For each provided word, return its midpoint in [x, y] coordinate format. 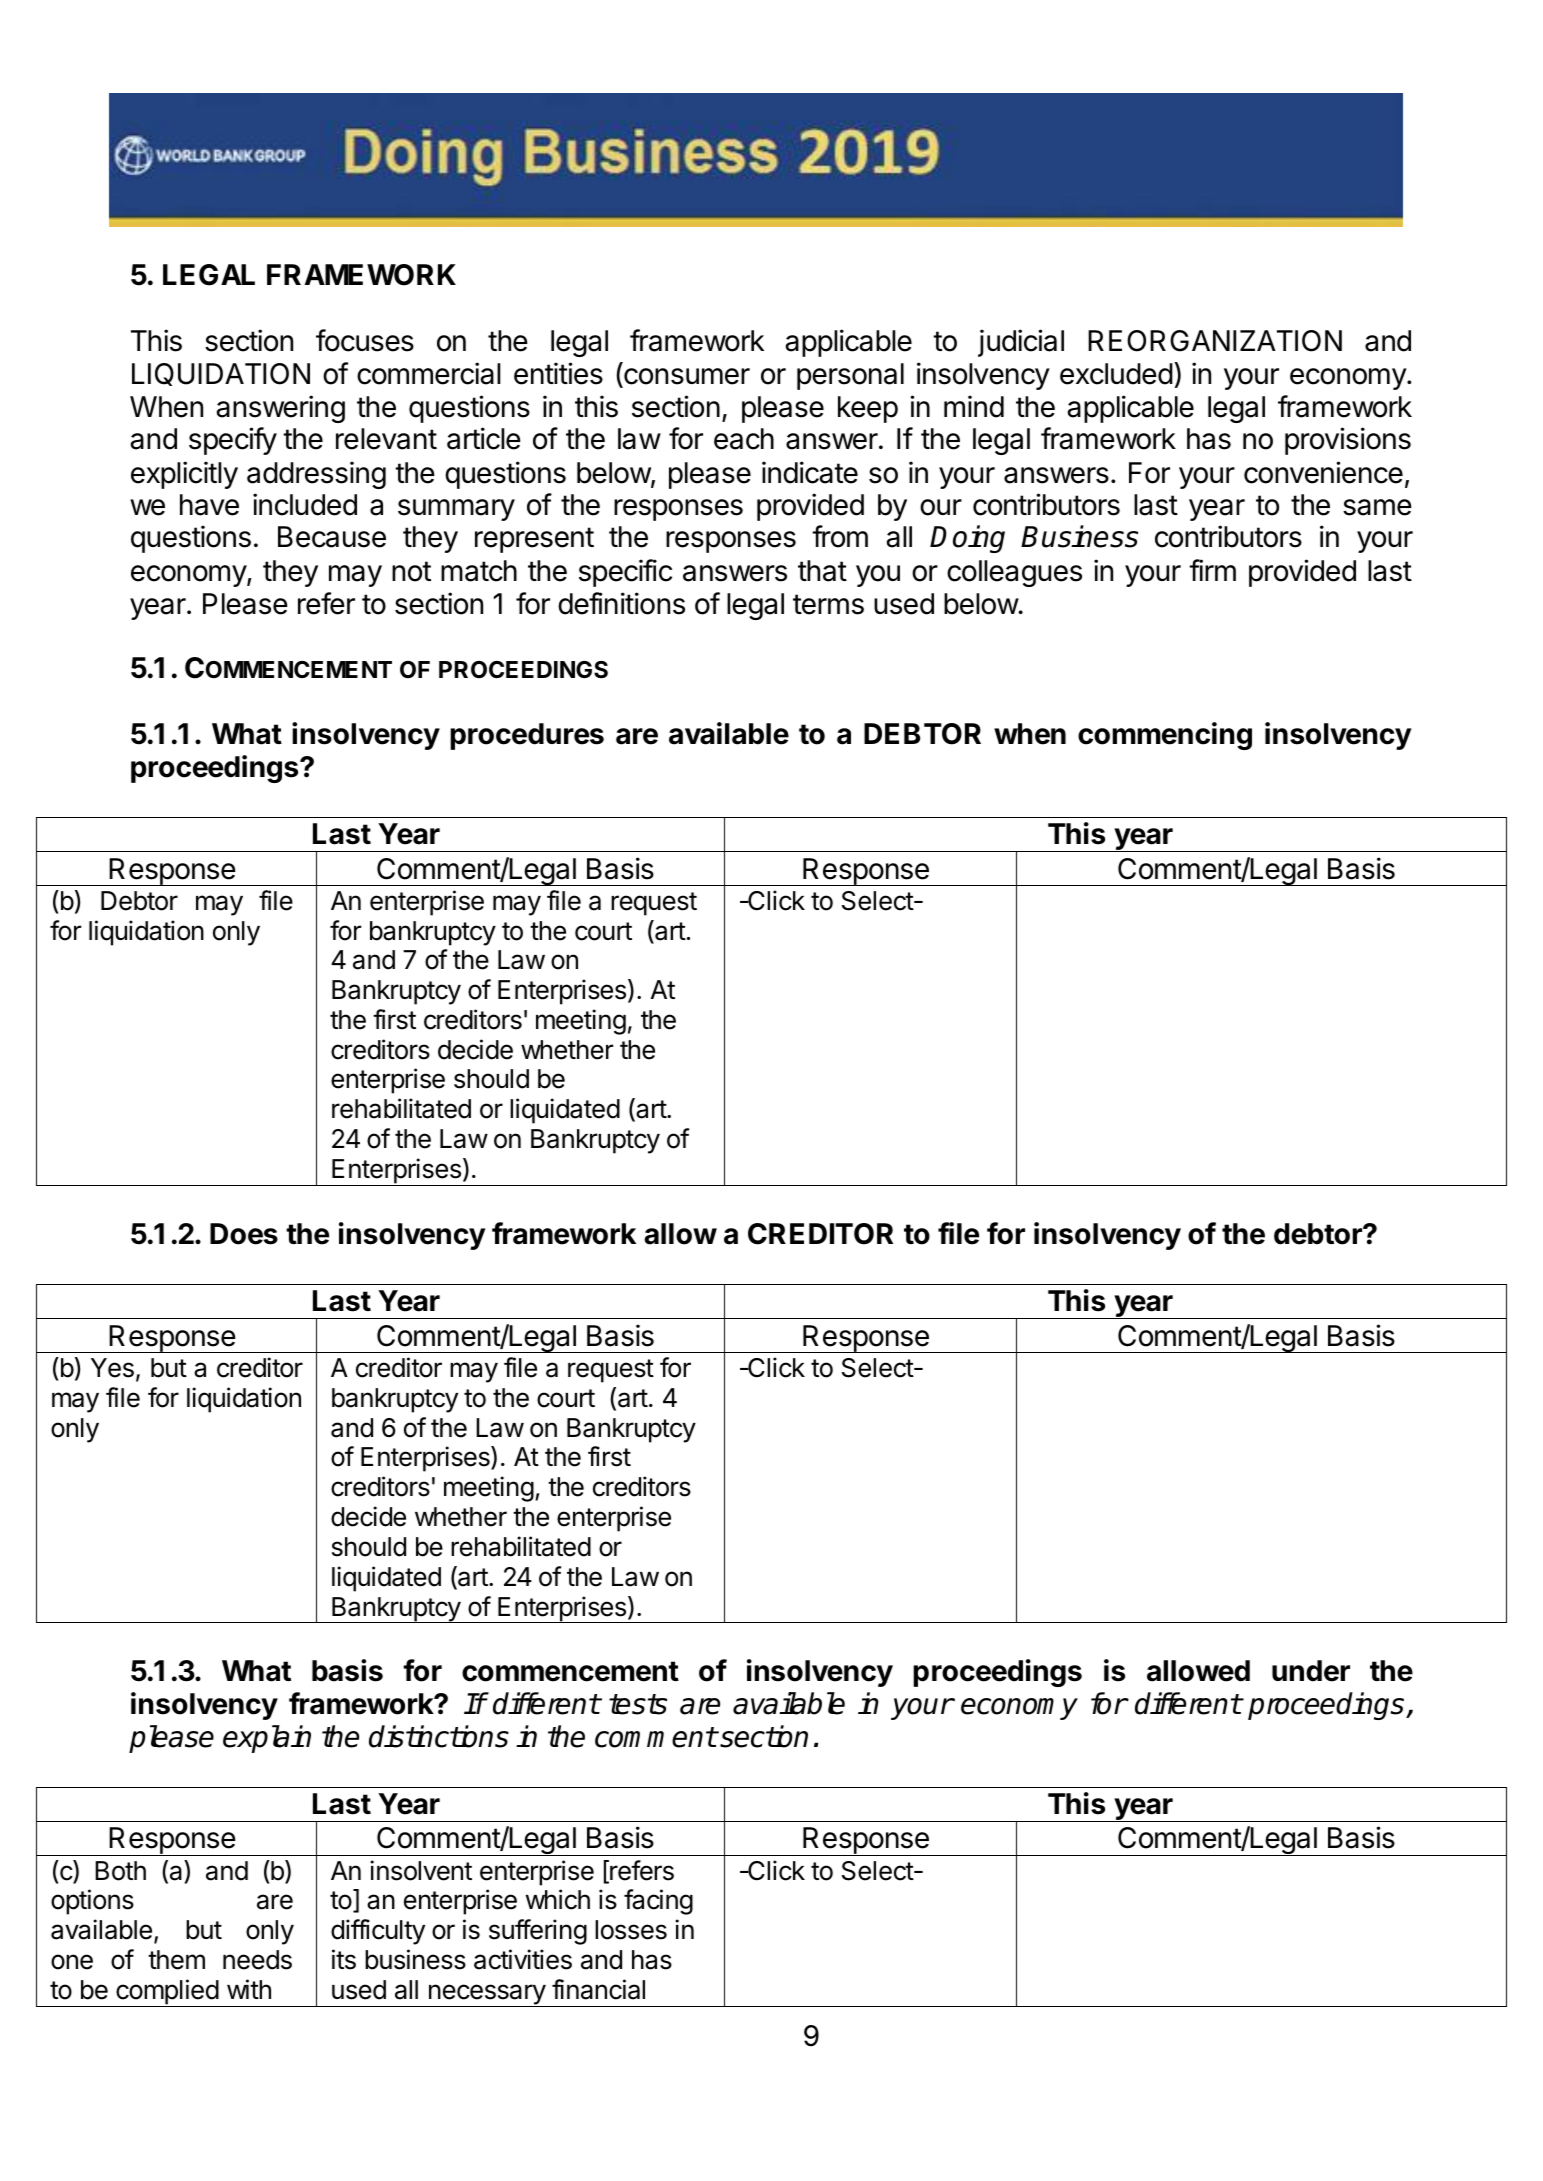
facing [658, 1902]
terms [828, 604]
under [1311, 1671]
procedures [527, 736]
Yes [112, 1368]
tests [638, 1704]
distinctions [439, 1736]
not [411, 571]
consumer [686, 377]
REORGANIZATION [1215, 341]
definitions [621, 603]
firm [1212, 570]
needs [257, 1960]
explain [267, 1739]
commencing [1165, 736]
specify [233, 441]
